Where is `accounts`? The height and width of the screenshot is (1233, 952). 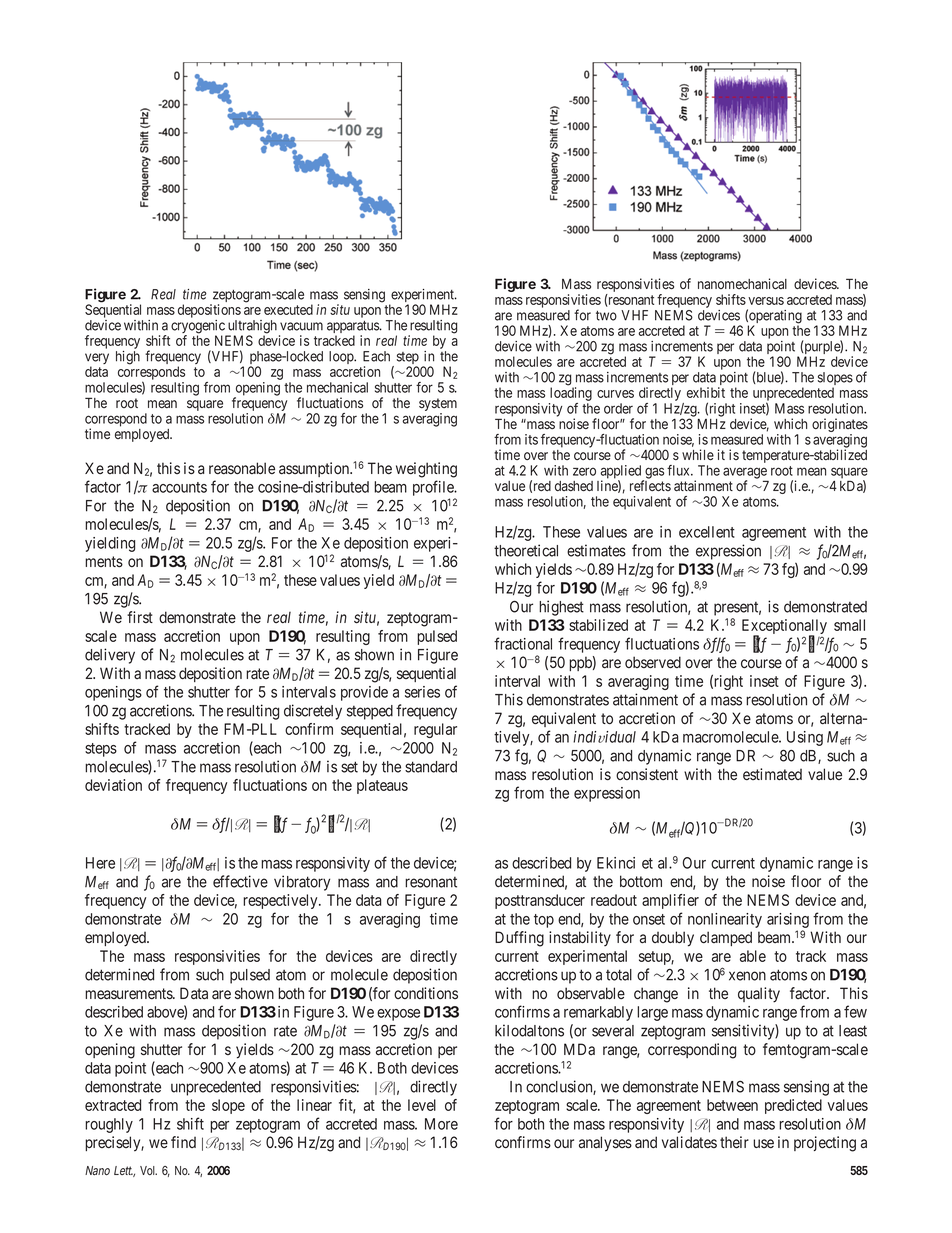
accounts is located at coordinates (179, 487).
